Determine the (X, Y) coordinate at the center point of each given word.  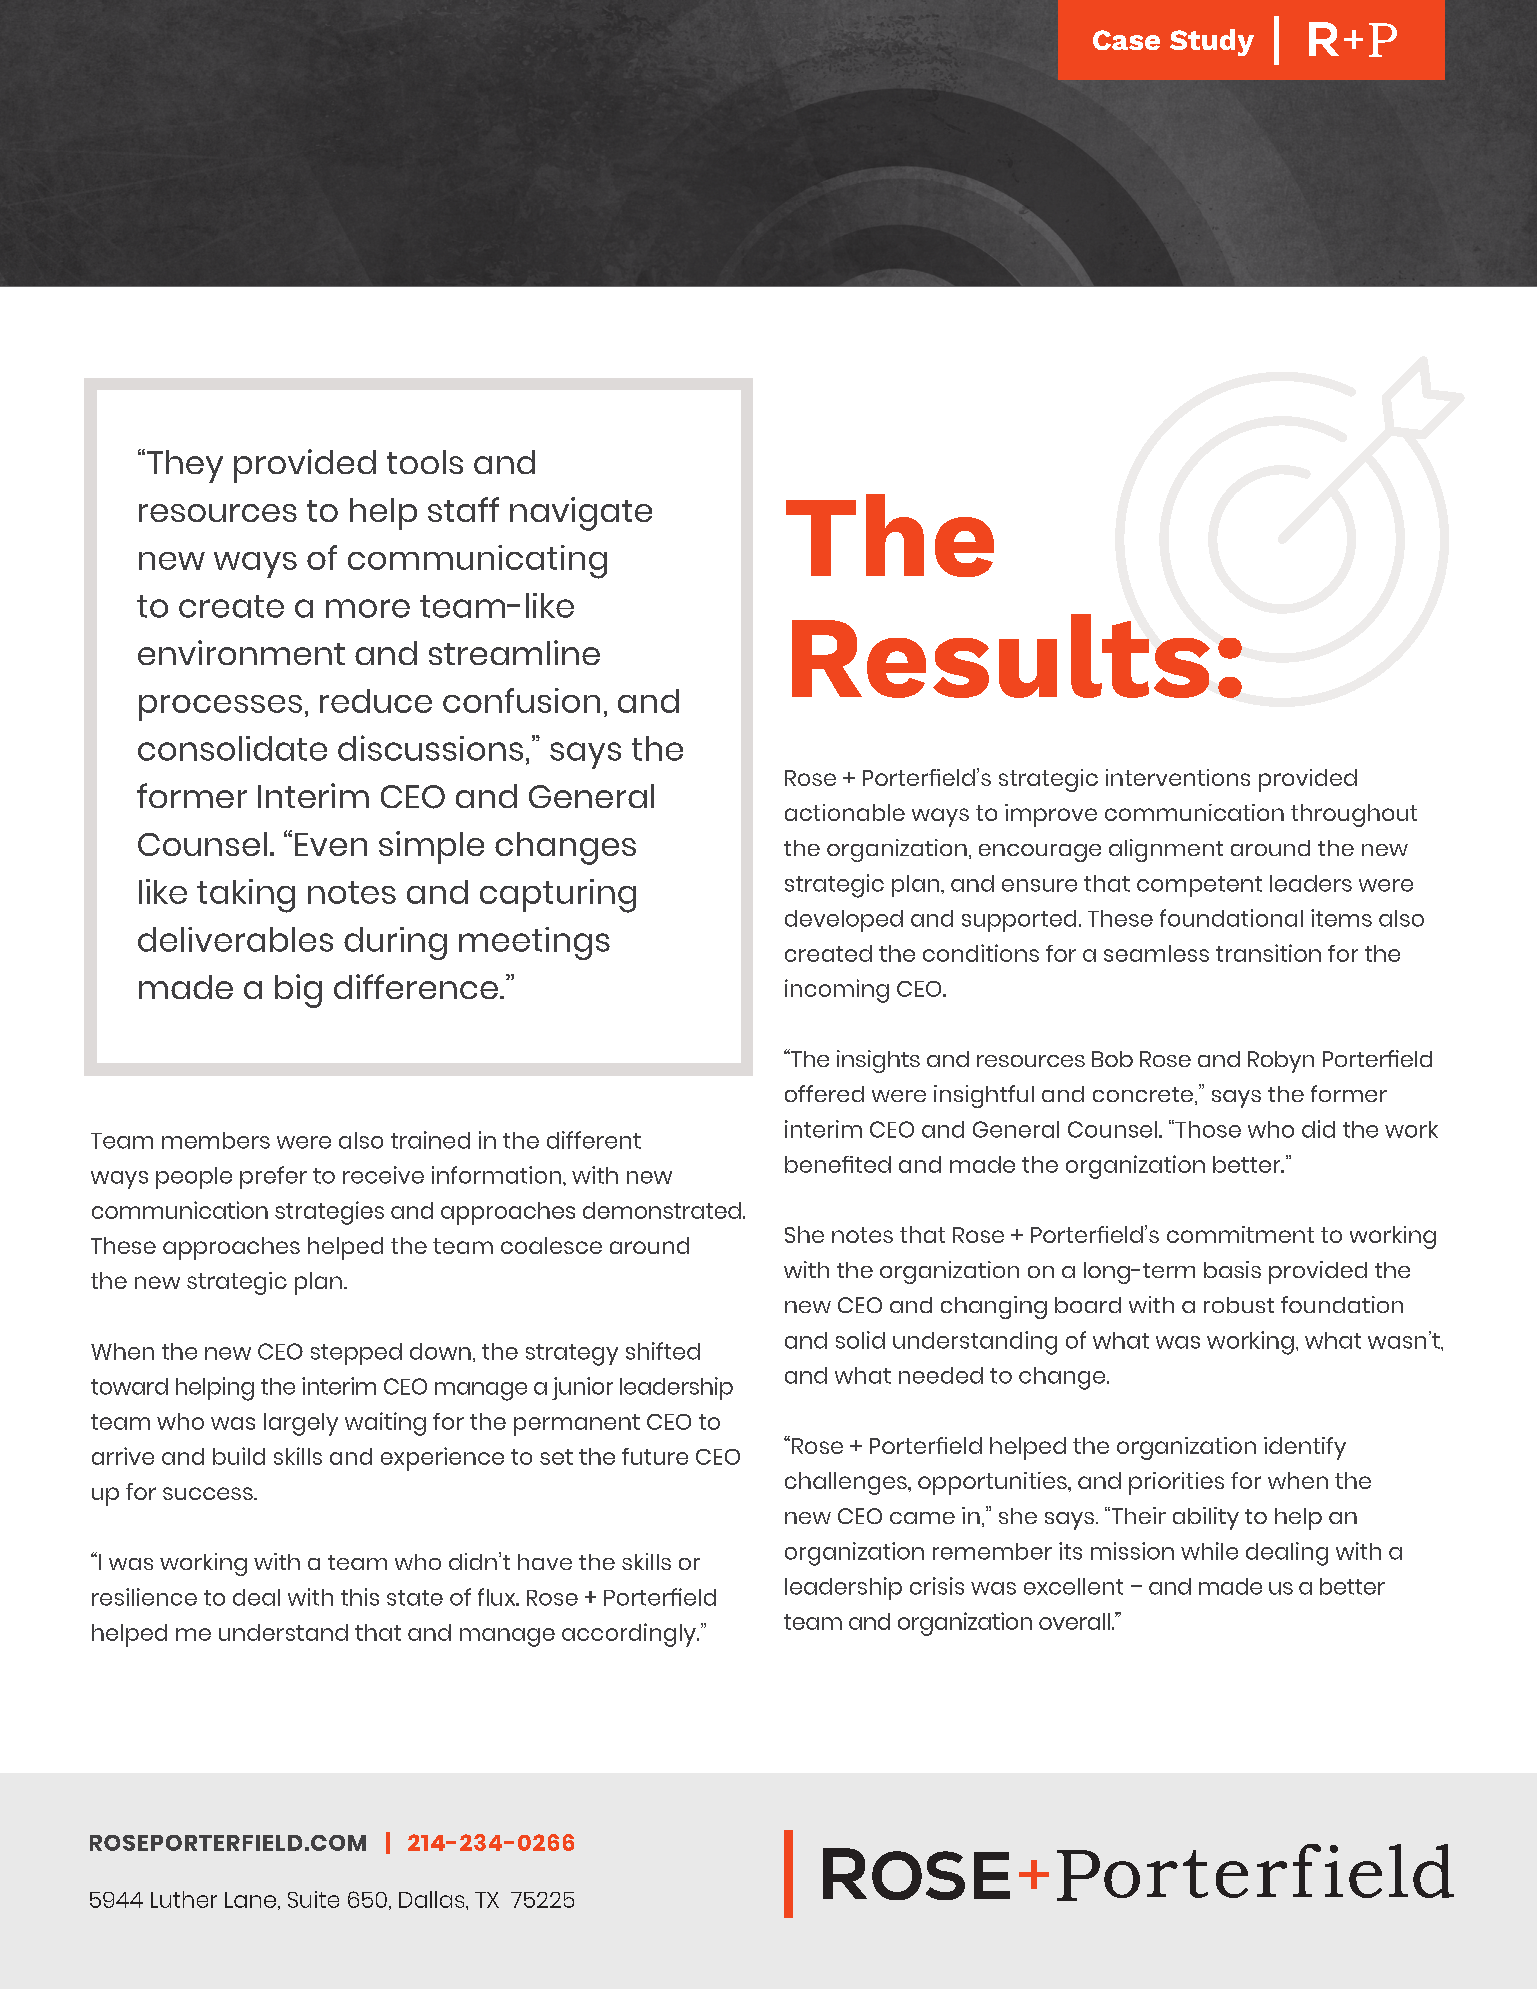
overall (1074, 1621)
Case (1126, 40)
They (185, 466)
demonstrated (662, 1210)
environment (241, 652)
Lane (250, 1900)
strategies (329, 1213)
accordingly (630, 1635)
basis (1232, 1269)
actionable (845, 812)
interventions (1178, 777)
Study (1212, 42)
